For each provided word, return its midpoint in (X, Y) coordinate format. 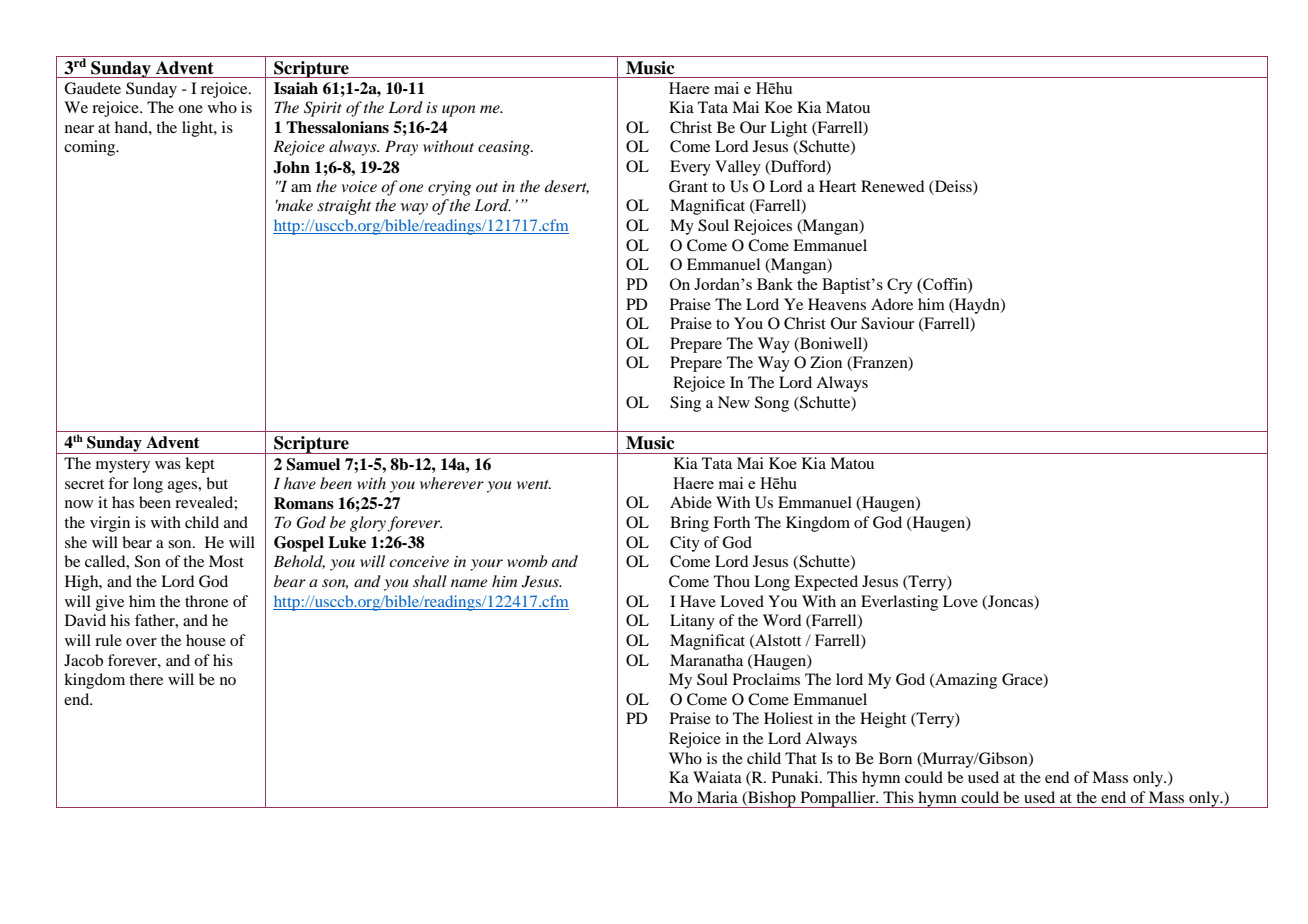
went (534, 484)
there (146, 679)
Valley (738, 168)
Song (772, 404)
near (79, 129)
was (168, 465)
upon (459, 111)
